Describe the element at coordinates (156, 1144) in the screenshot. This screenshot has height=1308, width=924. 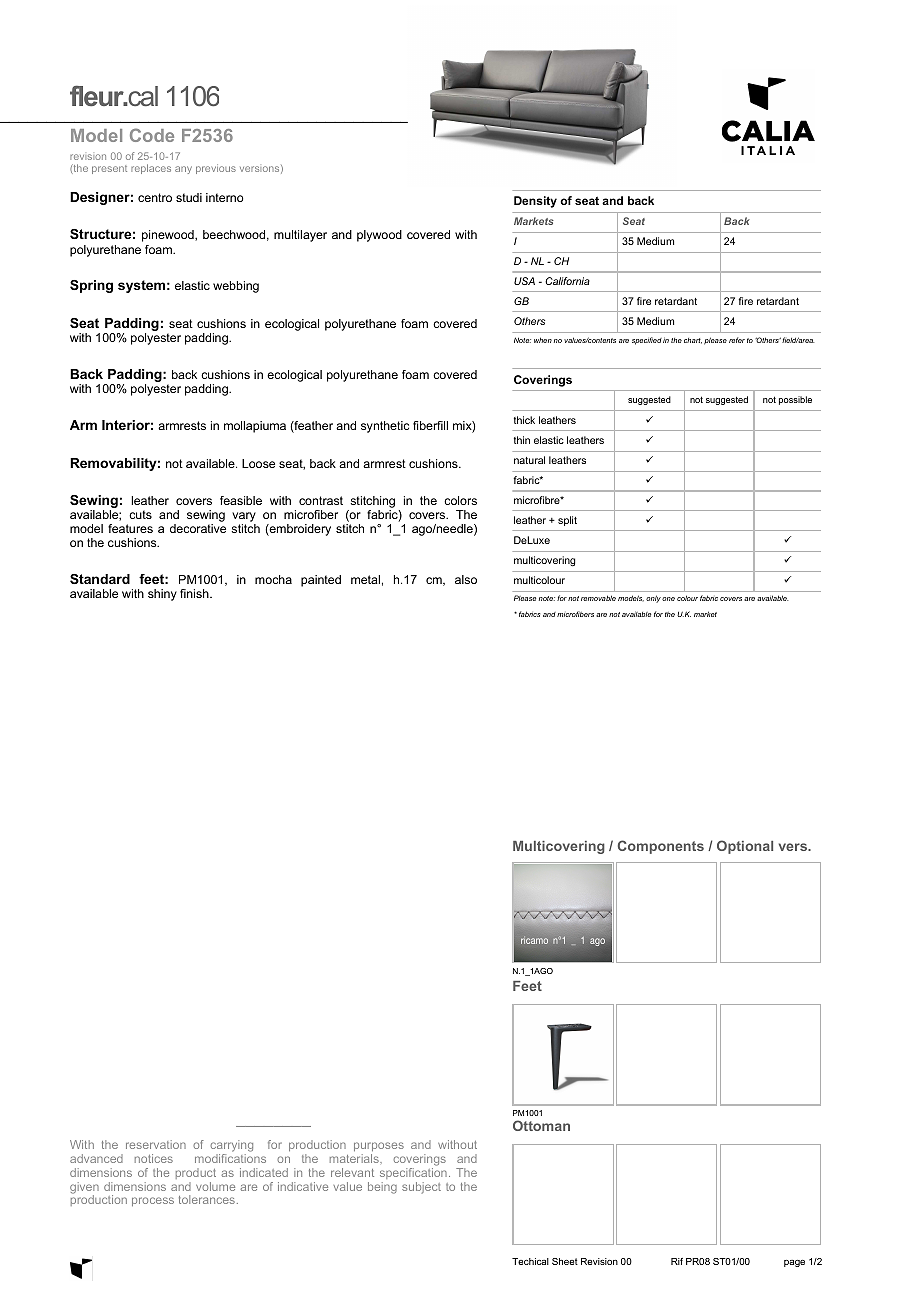
I see `reservation` at that location.
